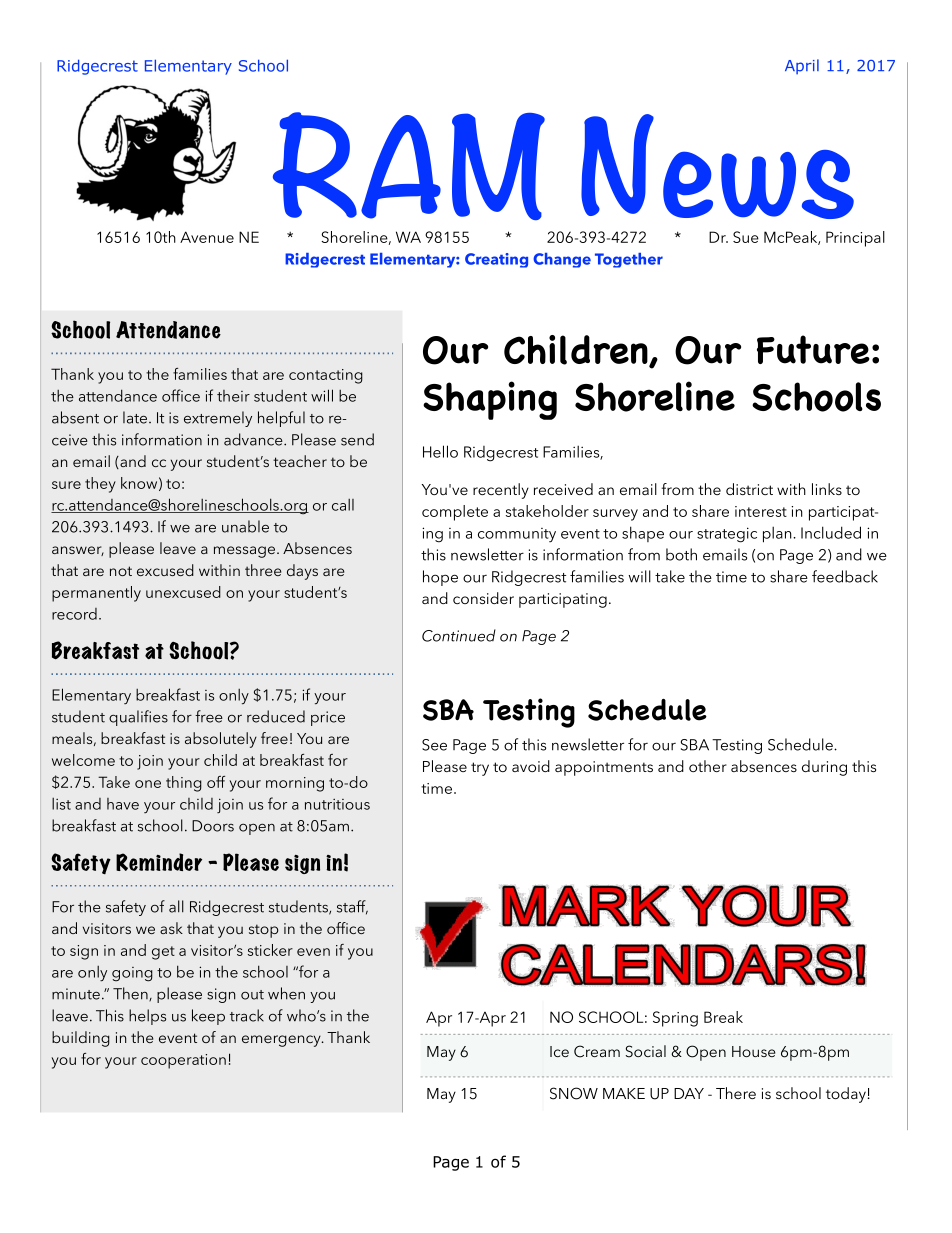 This image has width=952, height=1233. I want to click on during, so click(824, 768).
